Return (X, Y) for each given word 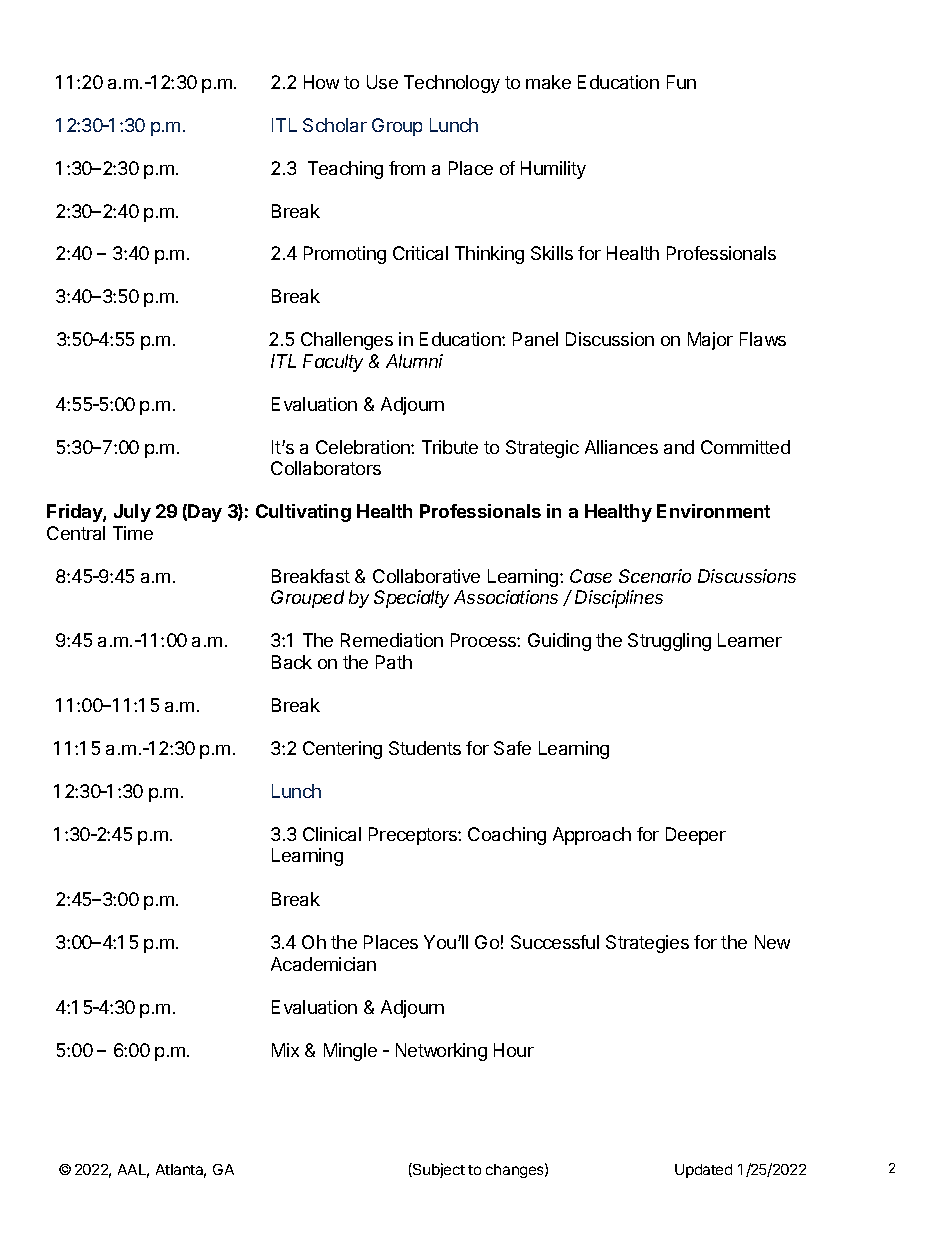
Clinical (332, 834)
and (679, 447)
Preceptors (414, 836)
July (132, 513)
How (321, 82)
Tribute (450, 447)
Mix (285, 1050)
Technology (452, 84)
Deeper (696, 836)
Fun (681, 82)
